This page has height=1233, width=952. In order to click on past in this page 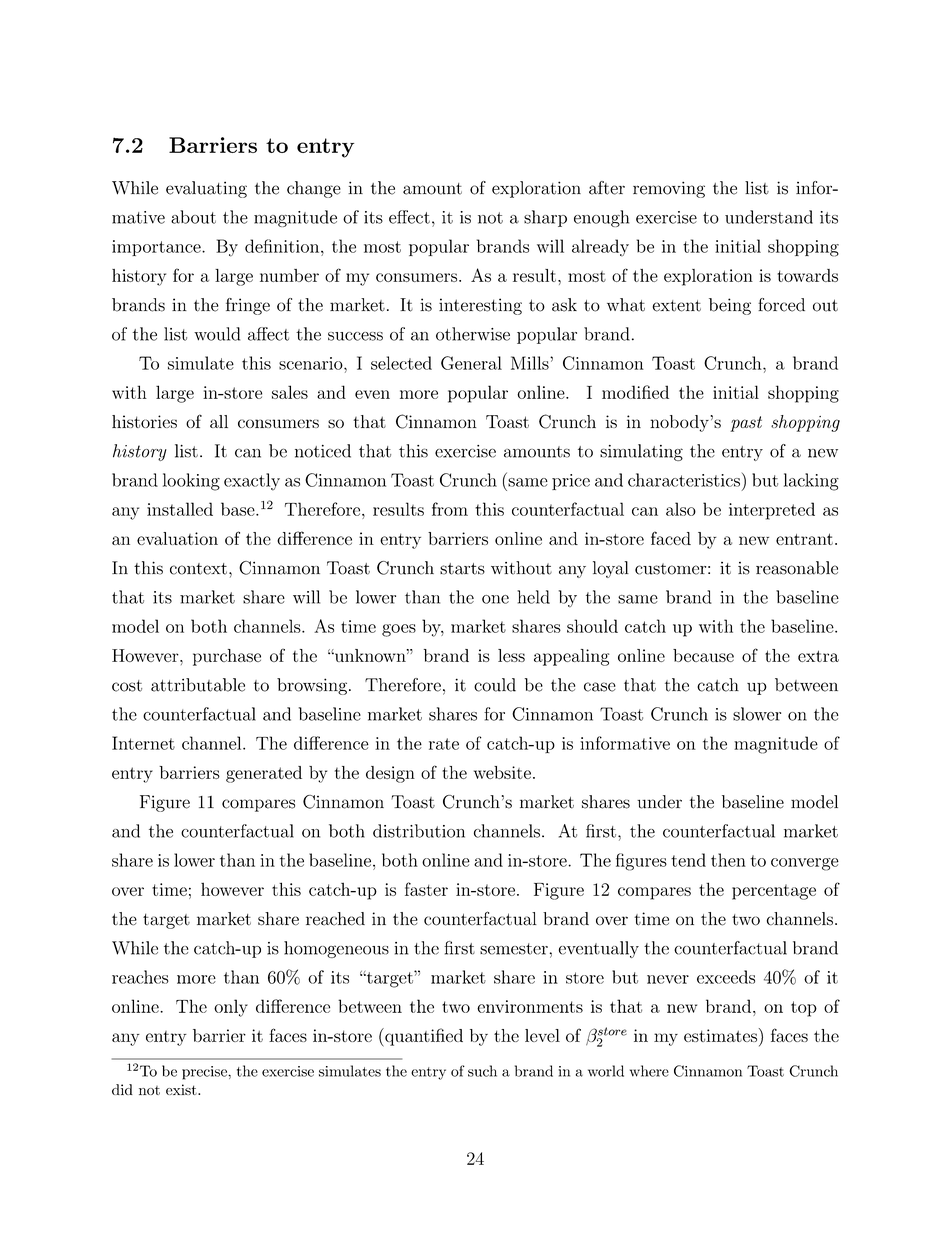, I will do `click(746, 424)`.
